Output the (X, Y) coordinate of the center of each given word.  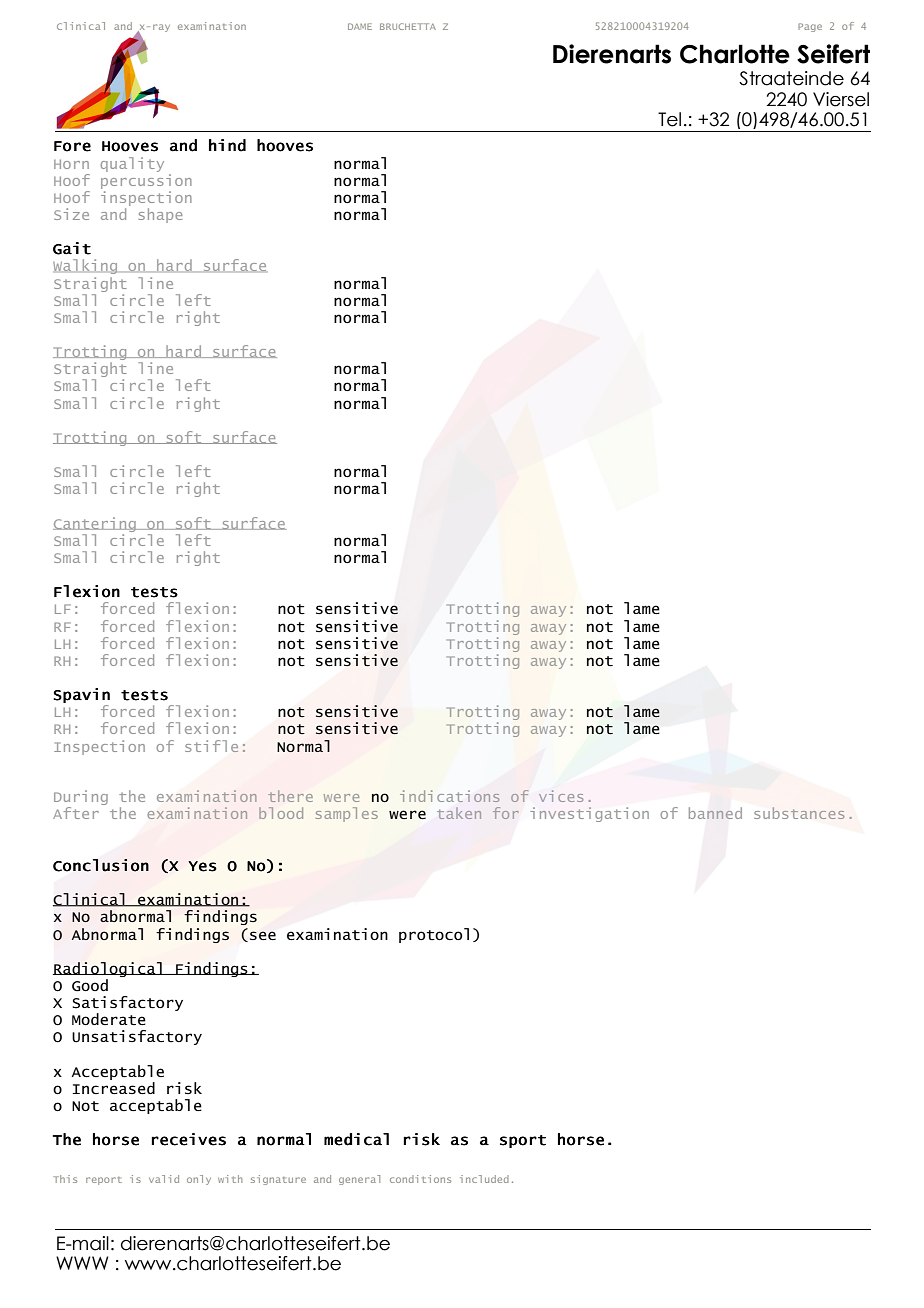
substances (799, 813)
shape (160, 215)
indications (449, 796)
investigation (589, 814)
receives (188, 1139)
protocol (434, 935)
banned (715, 813)
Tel (669, 119)
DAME (360, 26)
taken (459, 813)
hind (227, 145)
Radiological (108, 969)
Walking (85, 266)
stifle (211, 746)
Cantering (95, 524)
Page (810, 27)
